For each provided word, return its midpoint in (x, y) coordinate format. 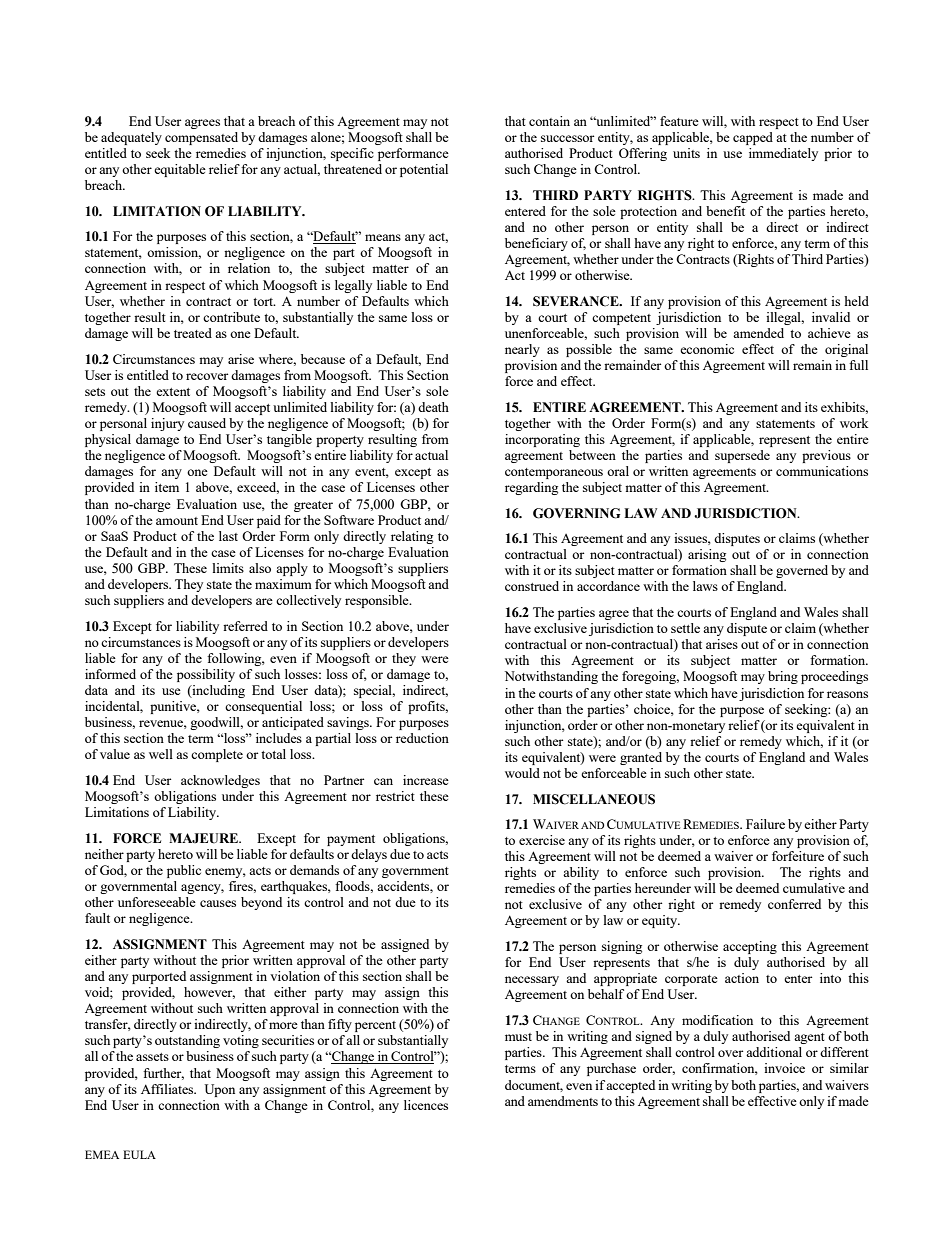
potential (424, 170)
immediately (783, 154)
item (167, 487)
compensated (201, 138)
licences (426, 1105)
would (522, 773)
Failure (765, 824)
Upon (219, 1090)
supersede (742, 456)
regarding (531, 488)
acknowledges (220, 781)
